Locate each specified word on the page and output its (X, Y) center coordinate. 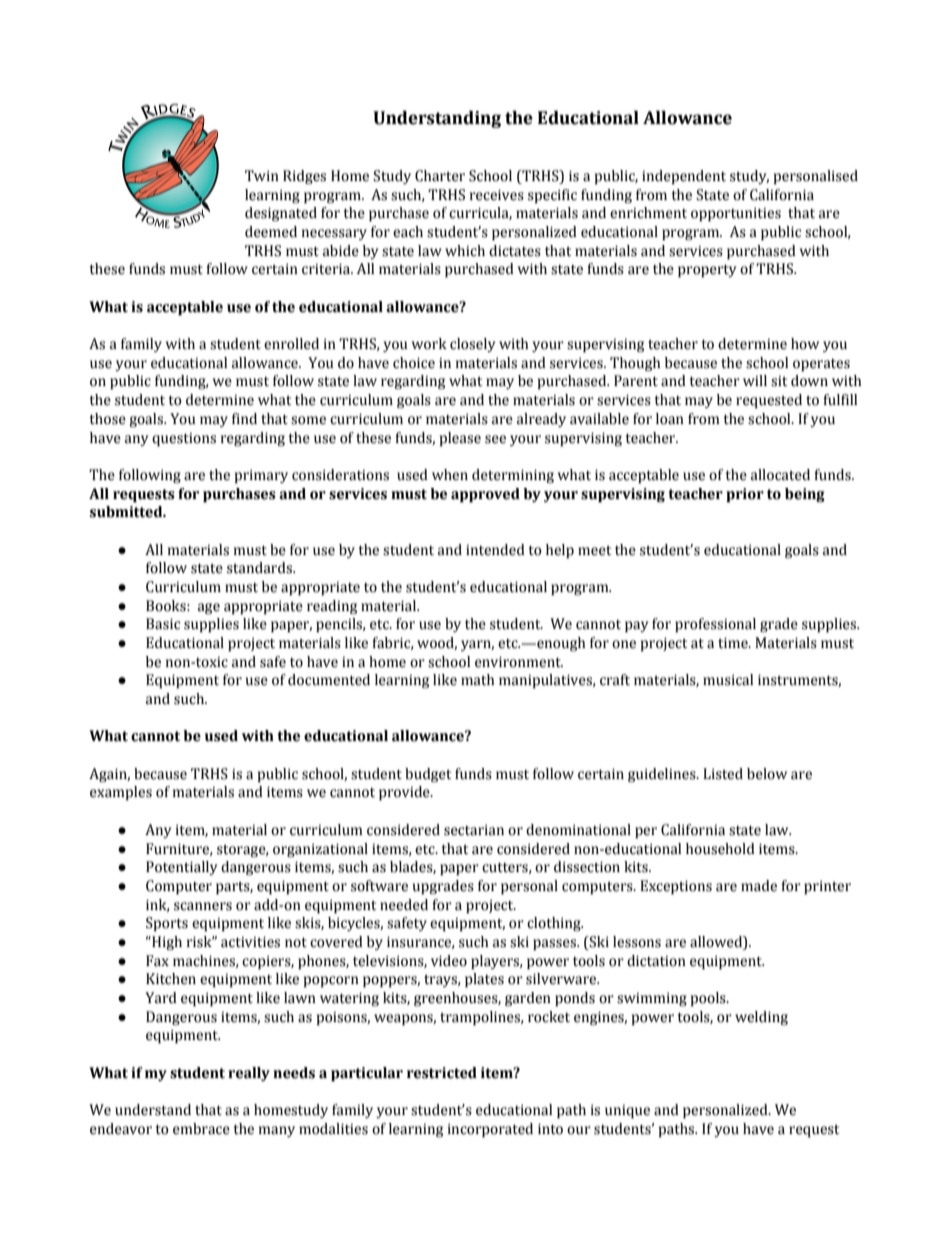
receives (497, 195)
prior (745, 495)
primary (261, 476)
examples (121, 793)
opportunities (736, 214)
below (767, 774)
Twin (262, 175)
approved (485, 495)
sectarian (474, 830)
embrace (201, 1129)
